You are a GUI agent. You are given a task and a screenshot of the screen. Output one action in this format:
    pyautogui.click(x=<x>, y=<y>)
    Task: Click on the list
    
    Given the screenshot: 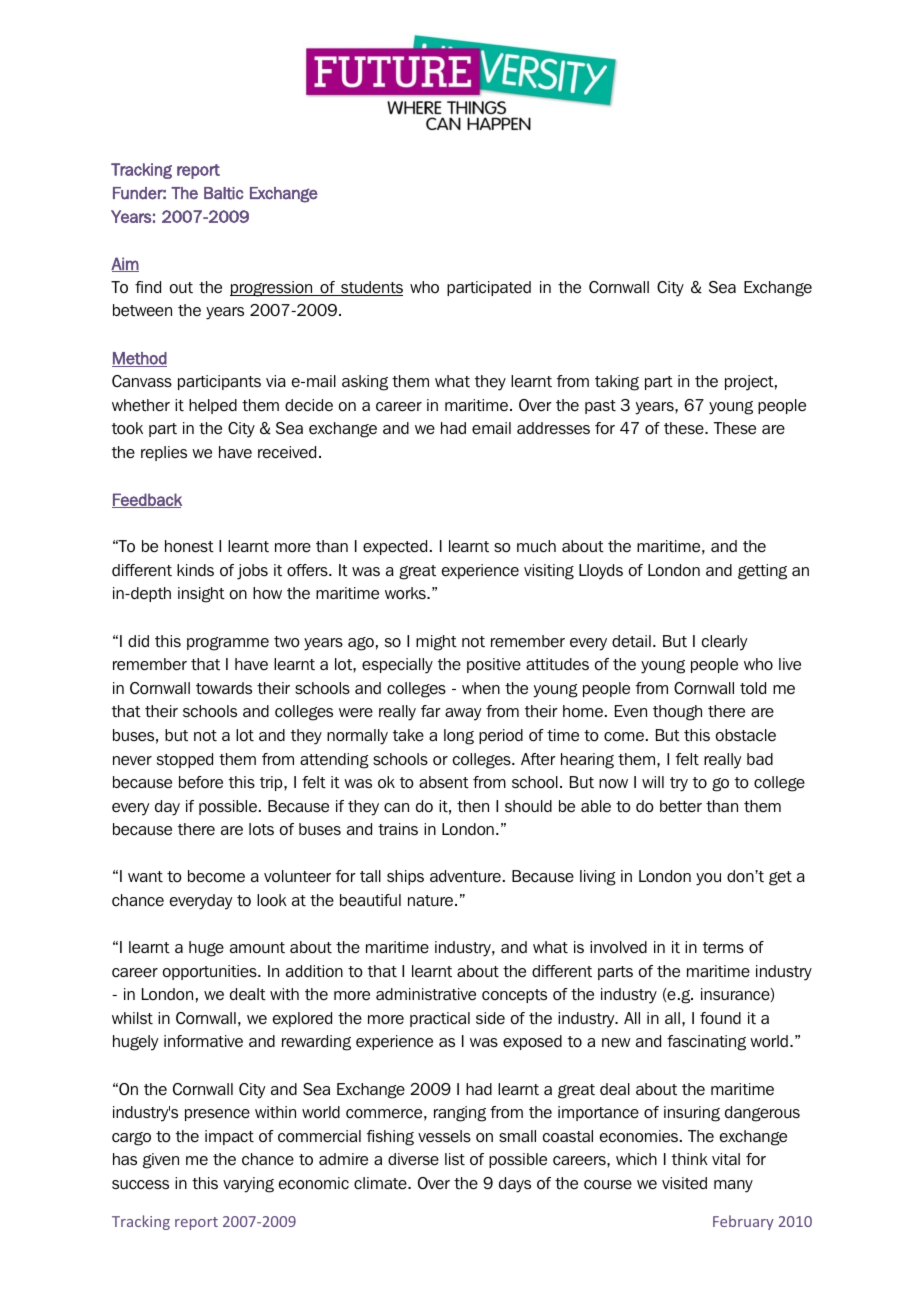 What is the action you would take?
    pyautogui.click(x=455, y=1159)
